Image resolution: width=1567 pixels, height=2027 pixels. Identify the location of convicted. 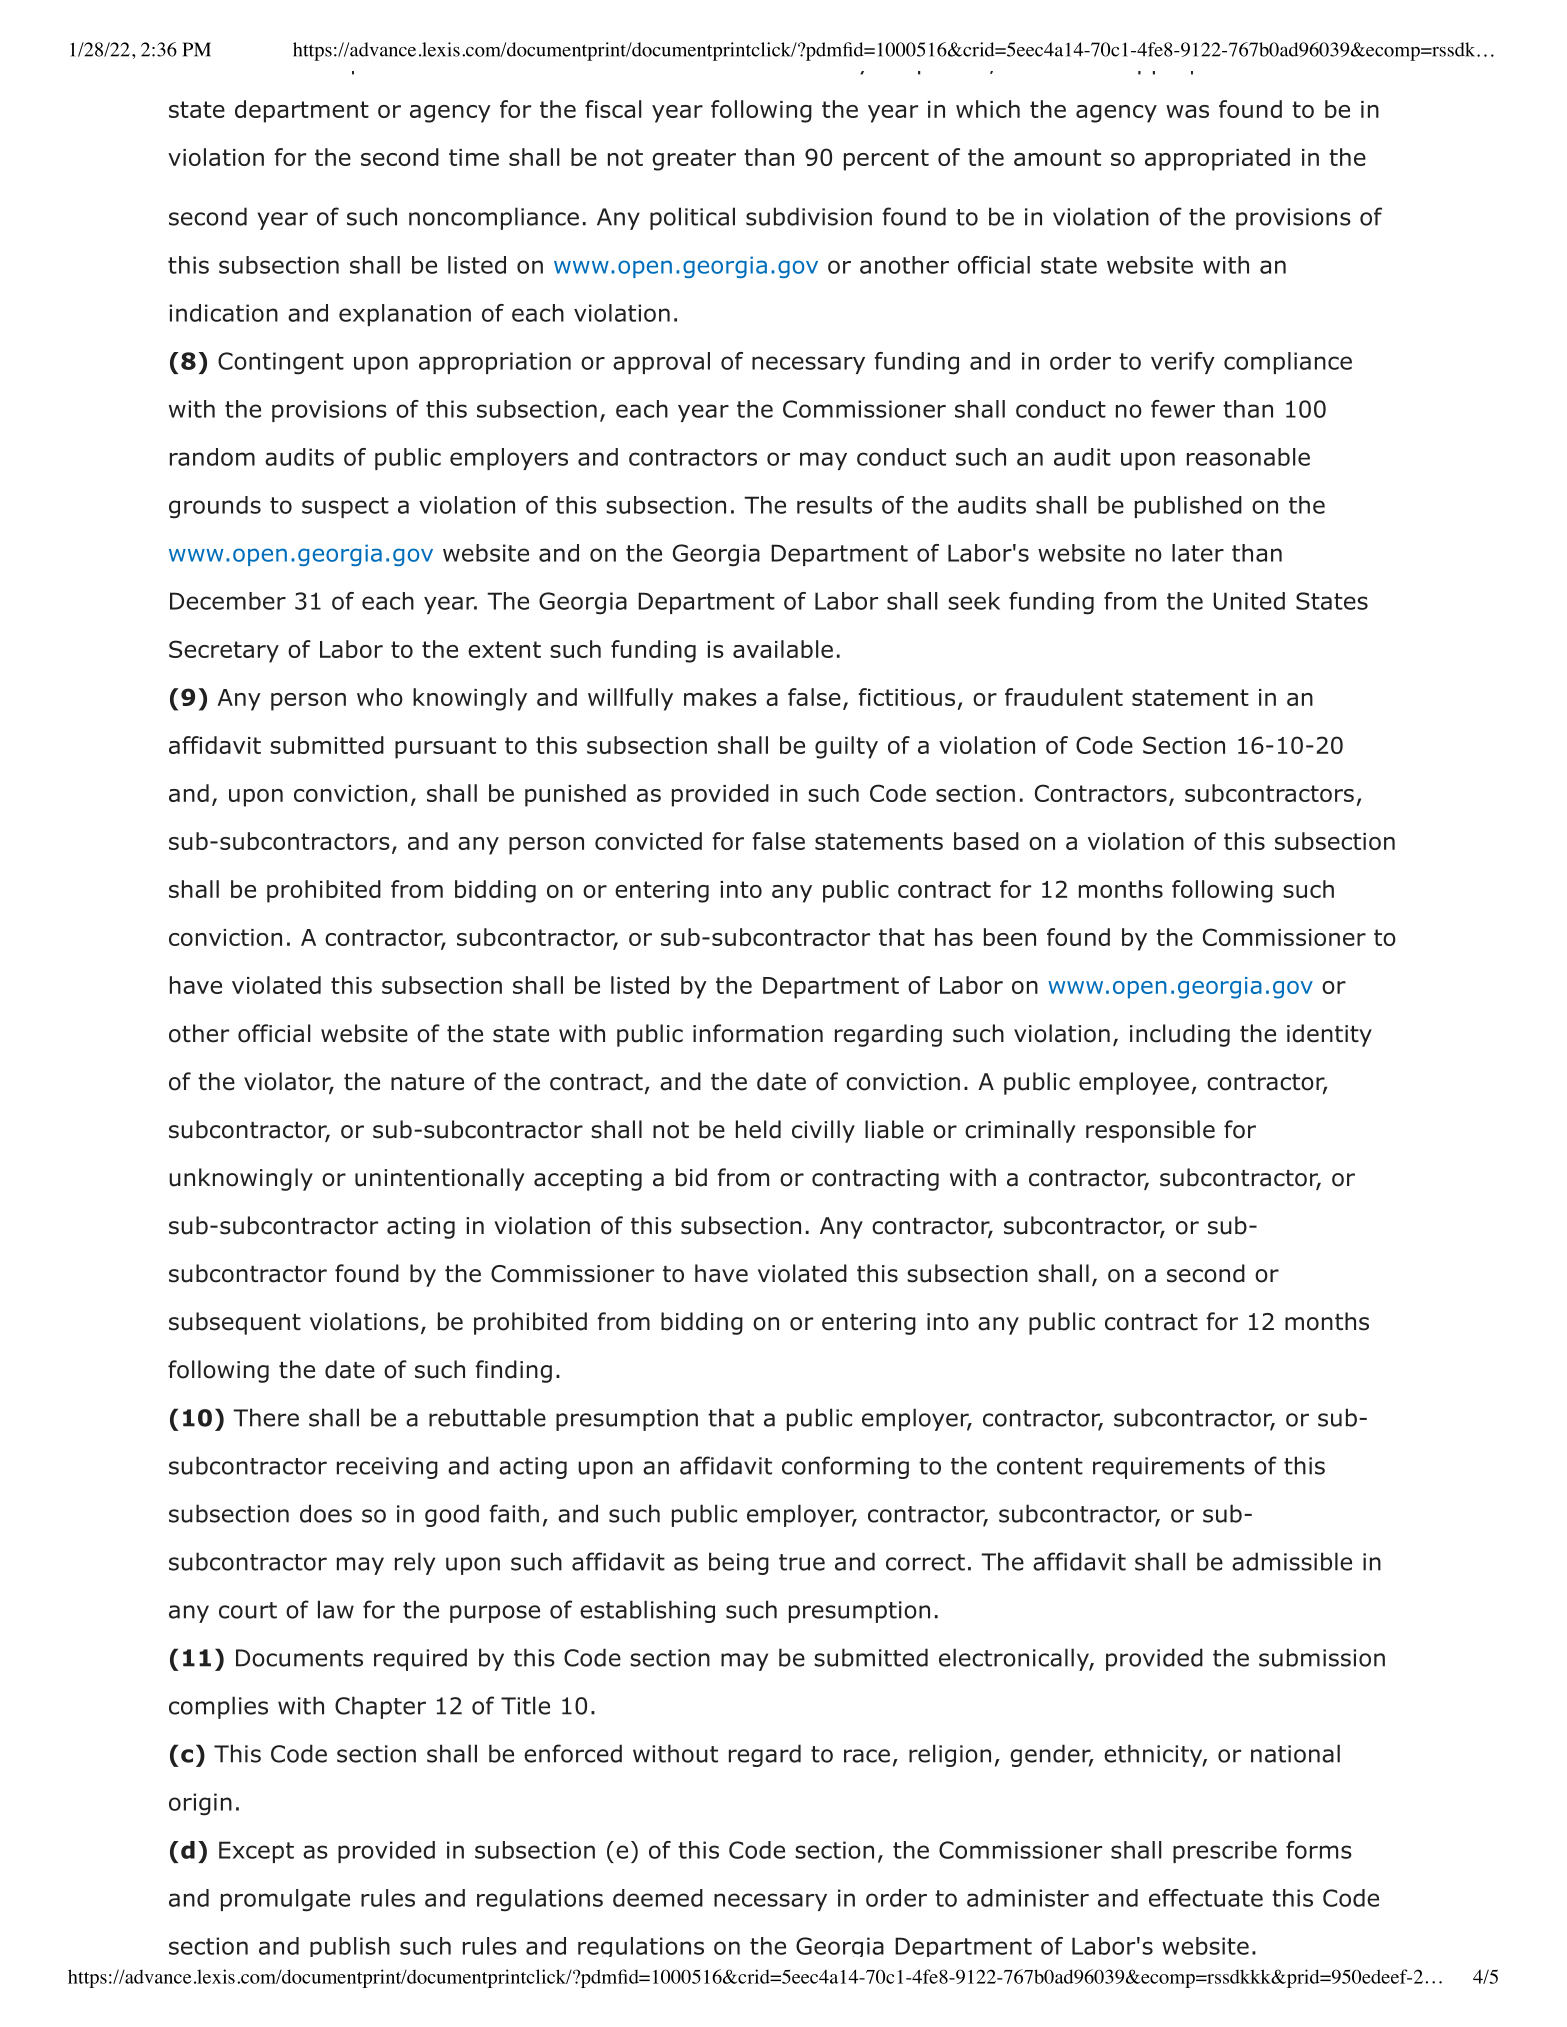
(648, 841).
